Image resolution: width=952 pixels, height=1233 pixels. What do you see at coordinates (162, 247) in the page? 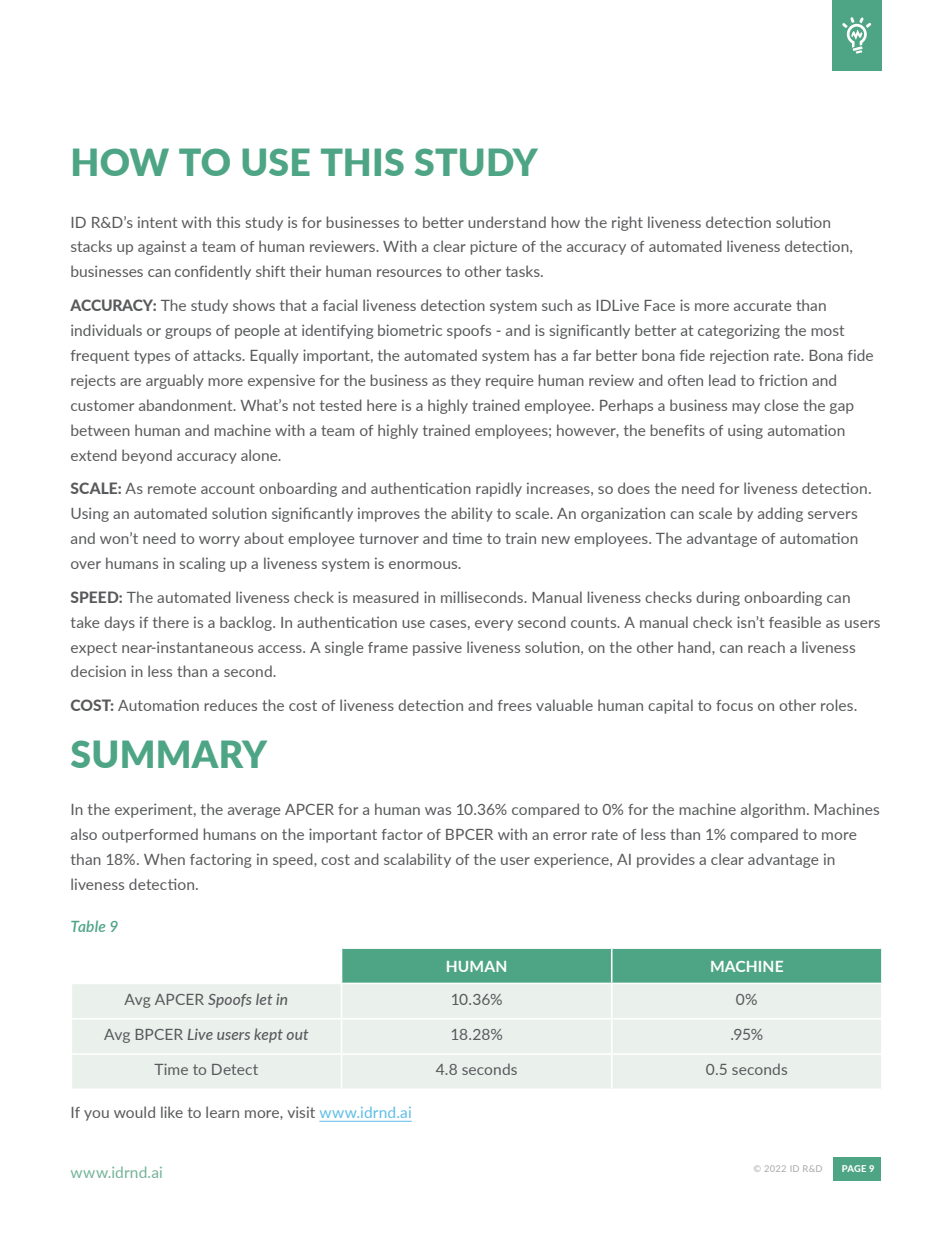
I see `against` at bounding box center [162, 247].
